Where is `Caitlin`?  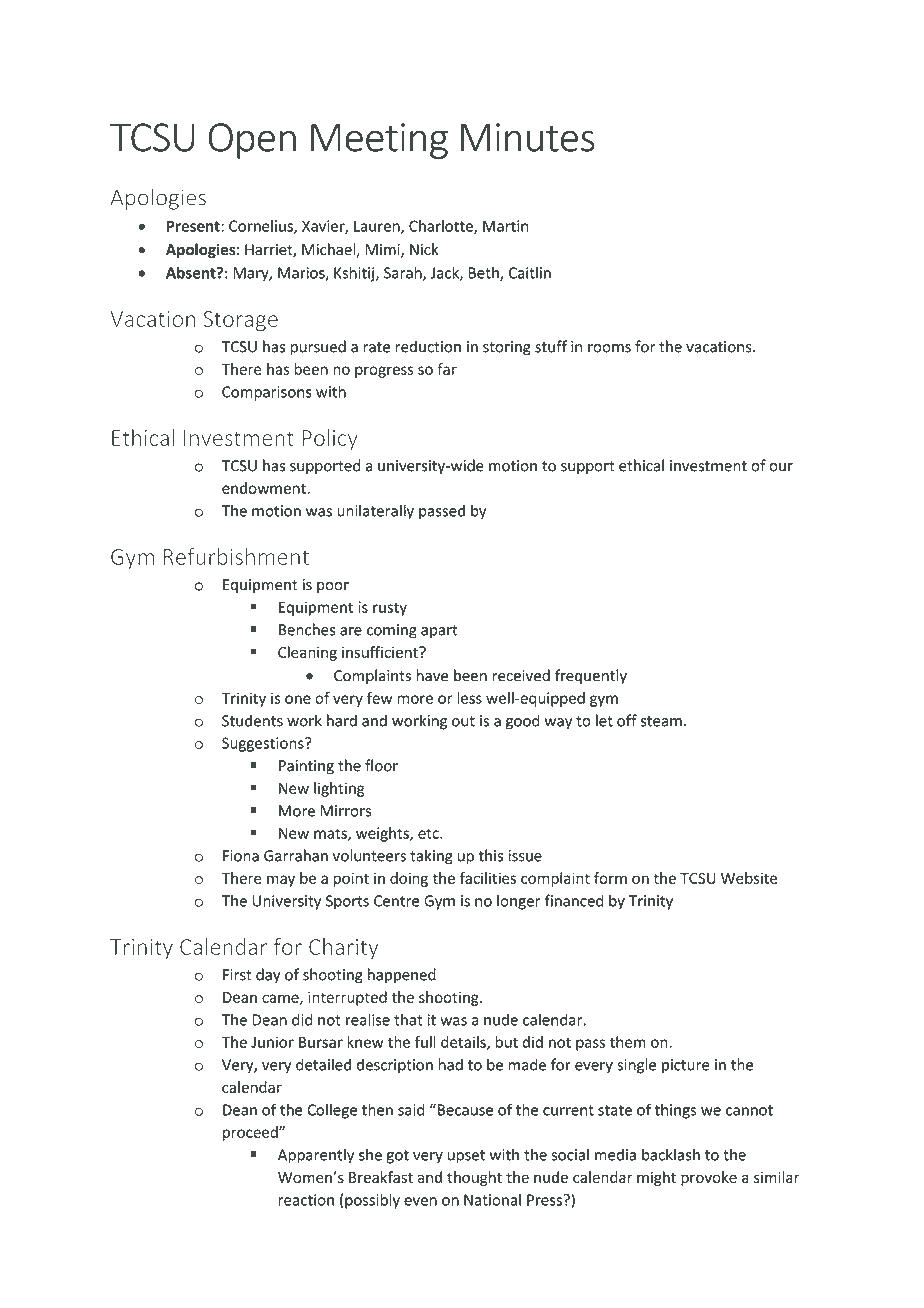 Caitlin is located at coordinates (530, 272).
